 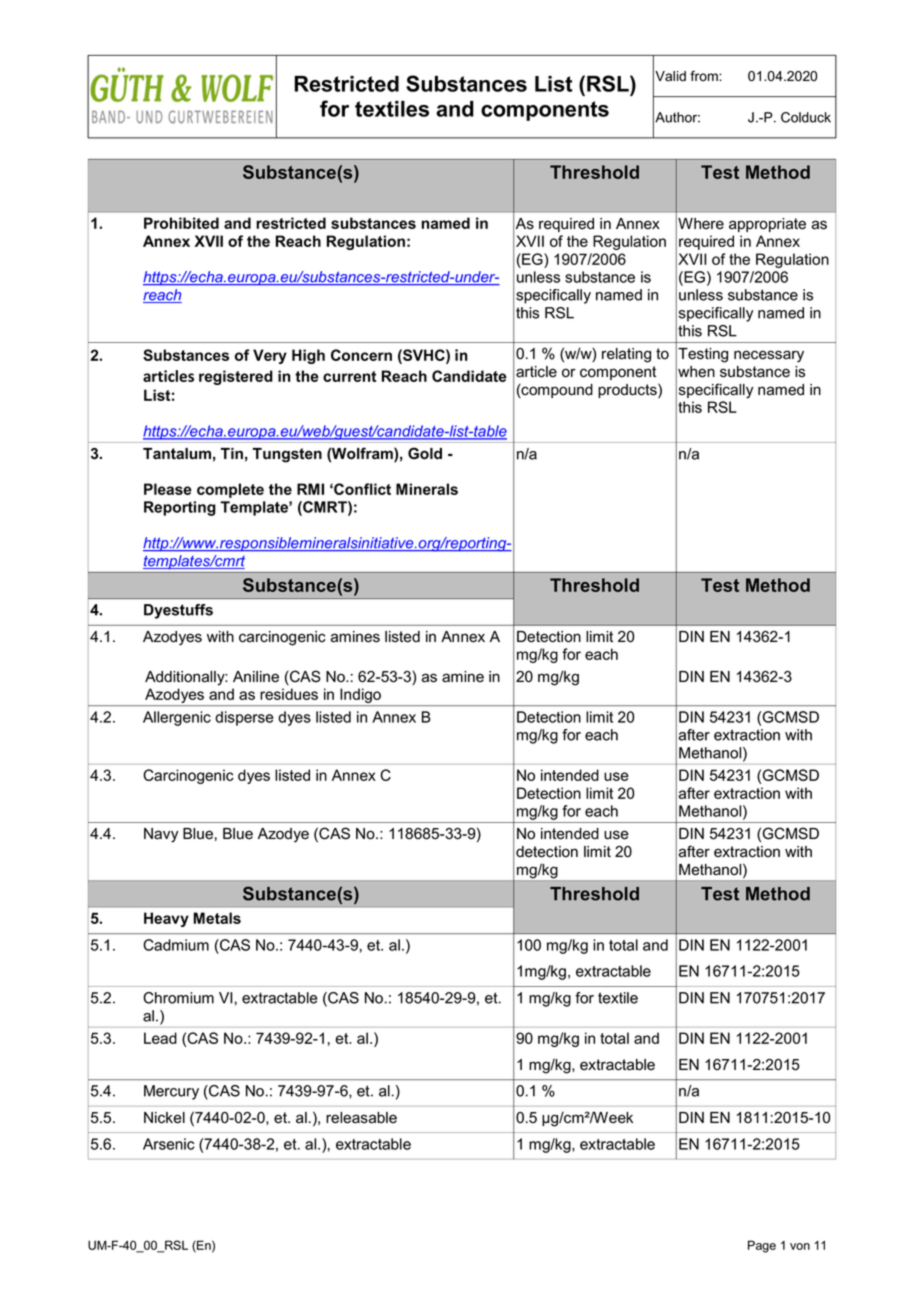 What do you see at coordinates (230, 490) in the screenshot?
I see `complete` at bounding box center [230, 490].
